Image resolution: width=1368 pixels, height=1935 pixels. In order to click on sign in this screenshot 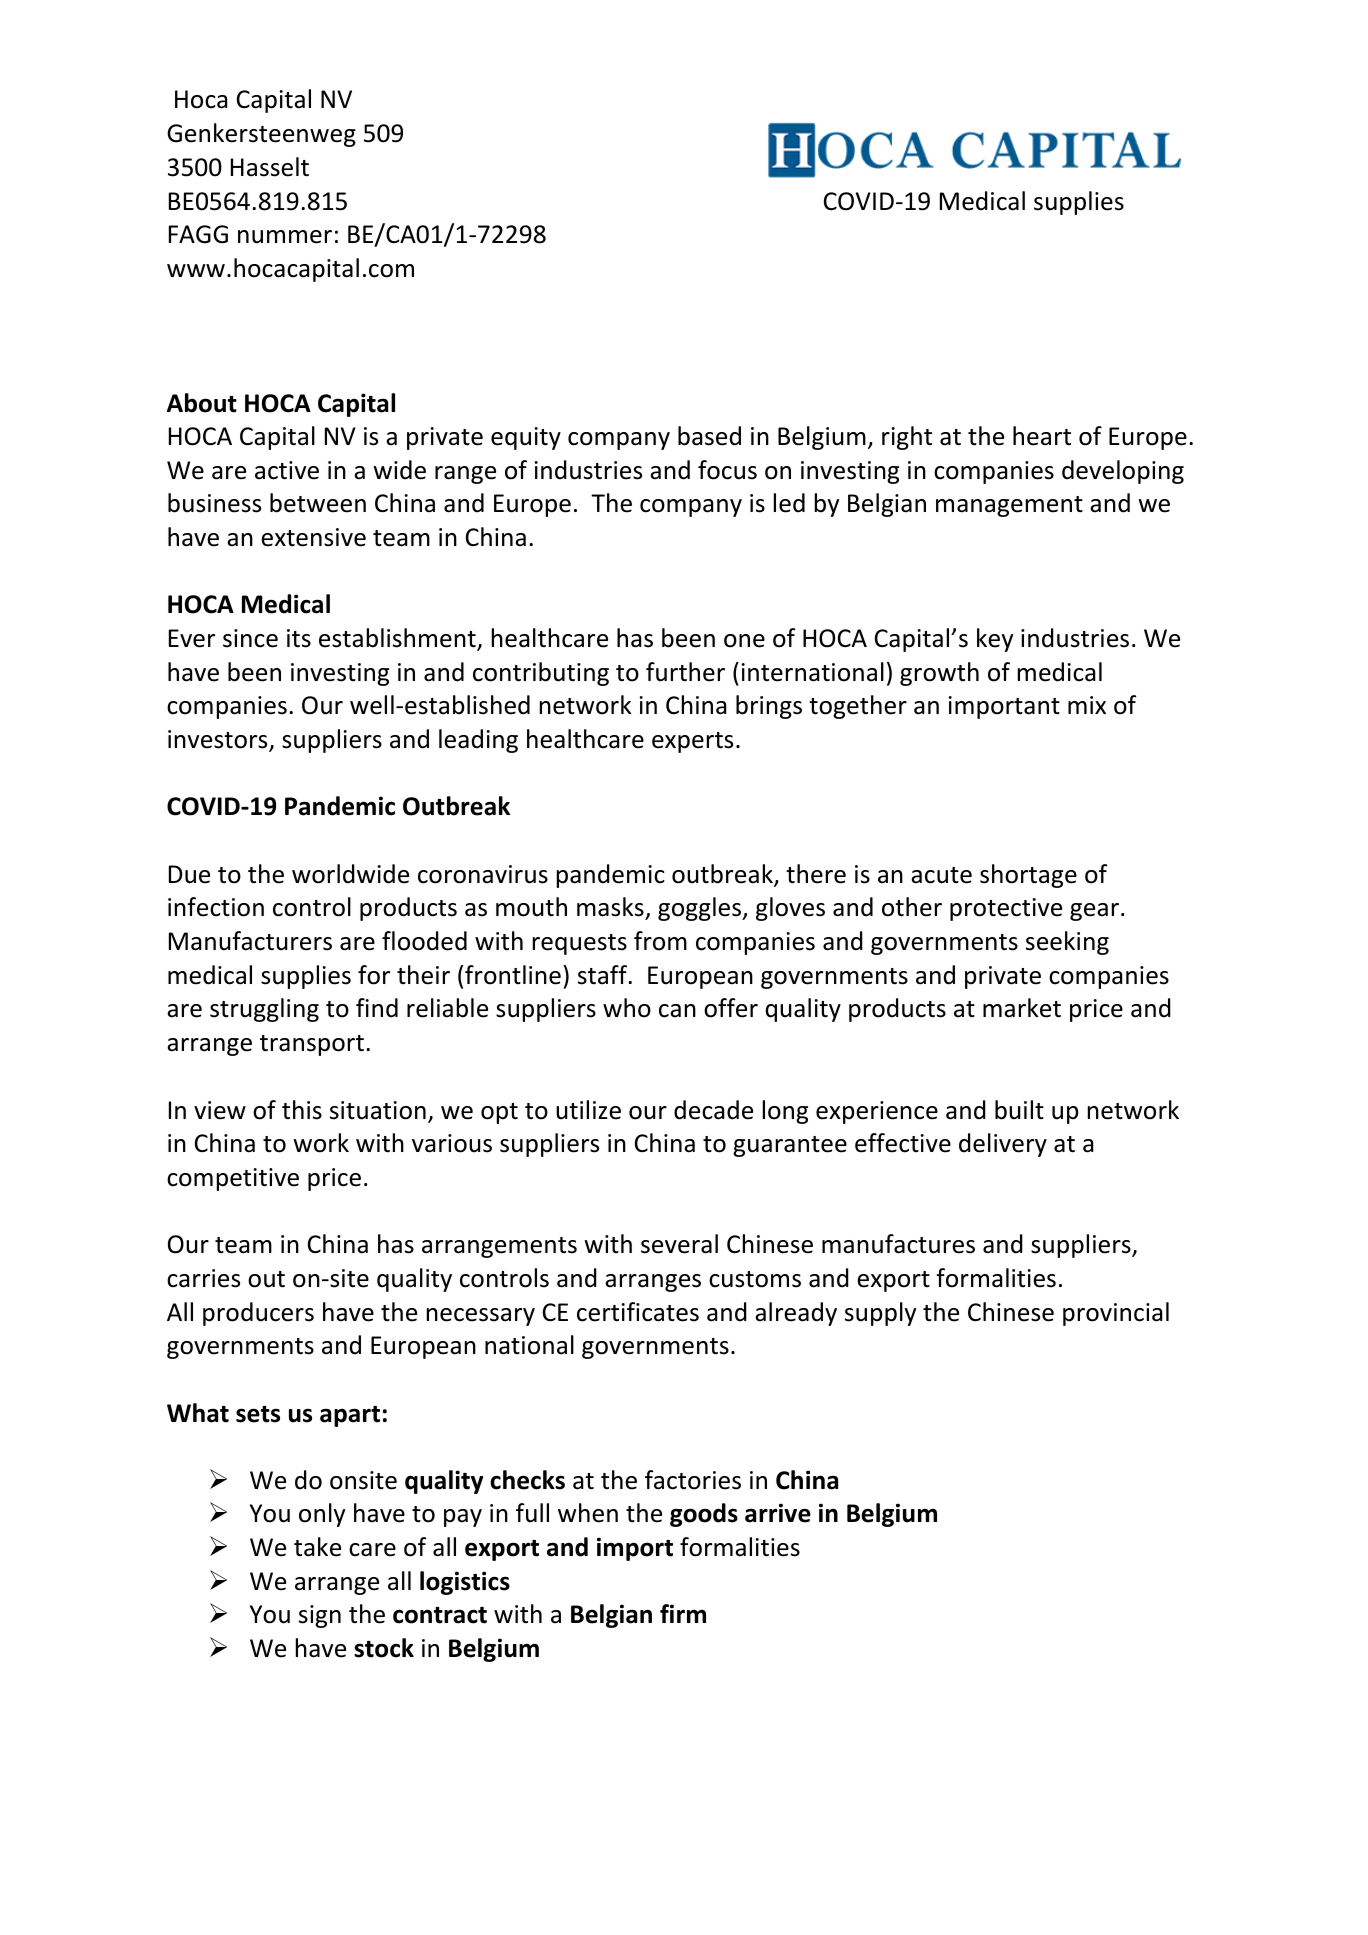, I will do `click(320, 1616)`.
